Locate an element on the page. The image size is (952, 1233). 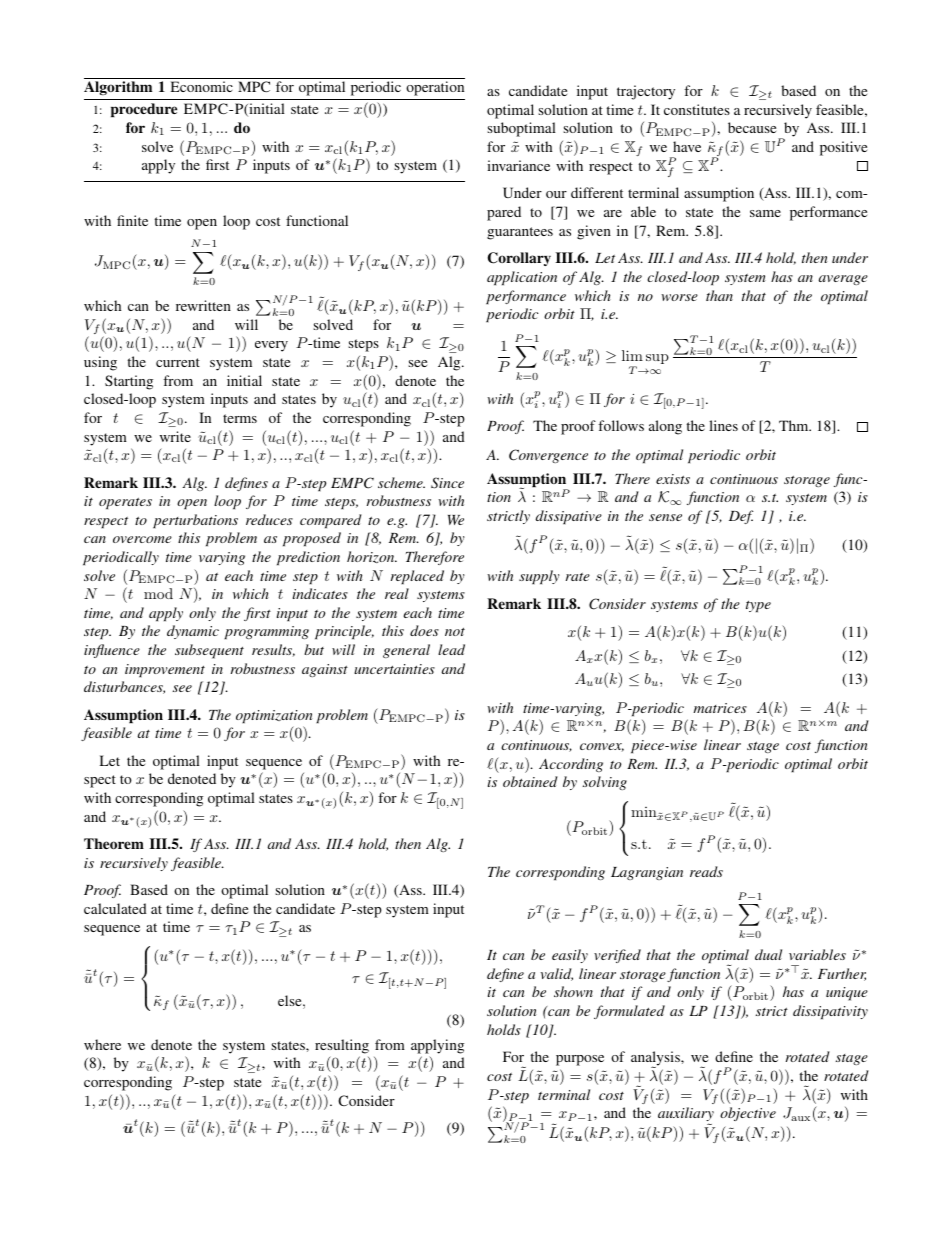
objective is located at coordinates (748, 1114).
